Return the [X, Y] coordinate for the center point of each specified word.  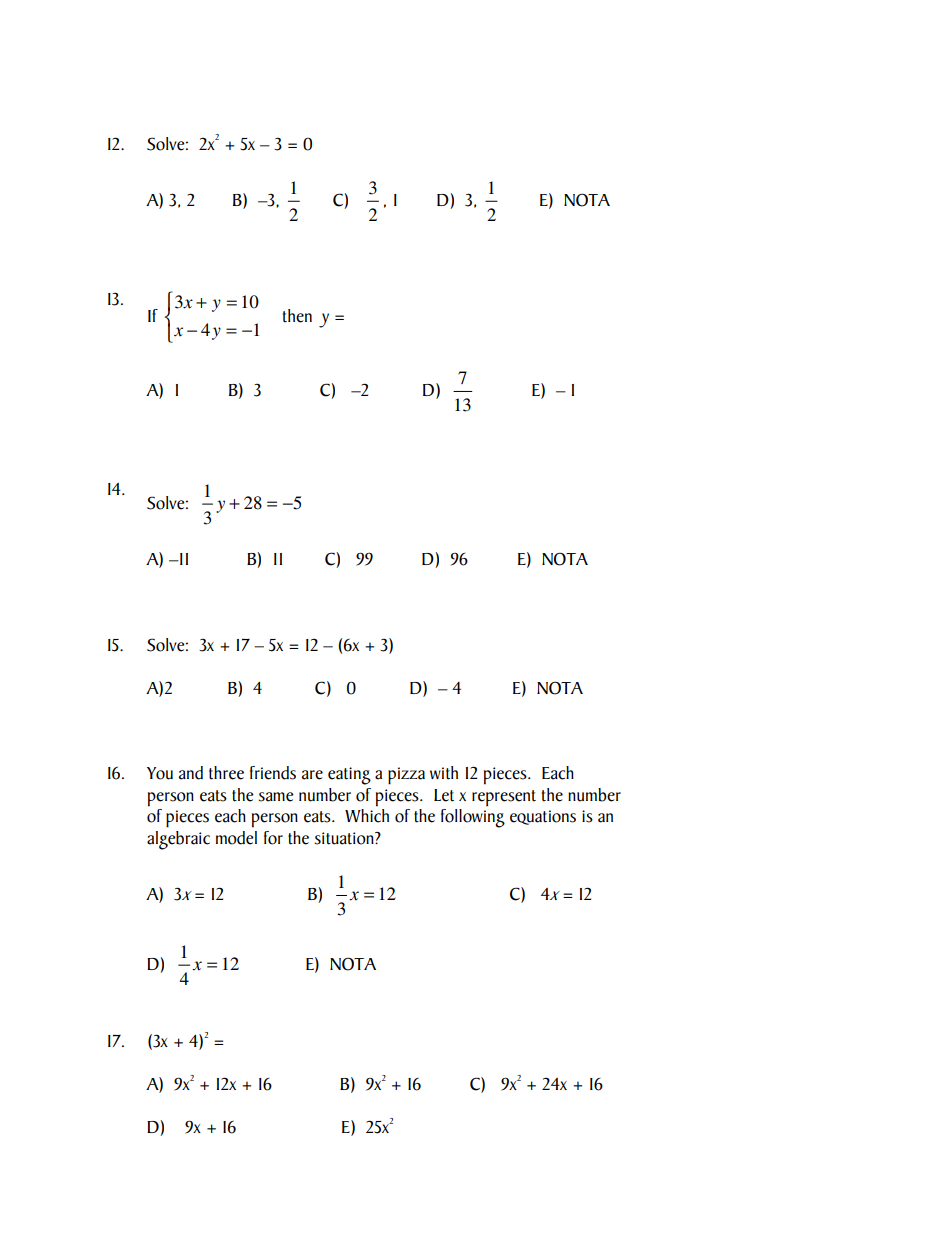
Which [367, 816]
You [160, 773]
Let [444, 795]
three [226, 773]
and [191, 773]
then [297, 316]
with [444, 773]
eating [349, 776]
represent [504, 798]
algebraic [178, 840]
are [312, 775]
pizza [406, 776]
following [473, 818]
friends [273, 773]
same [276, 797]
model [236, 838]
